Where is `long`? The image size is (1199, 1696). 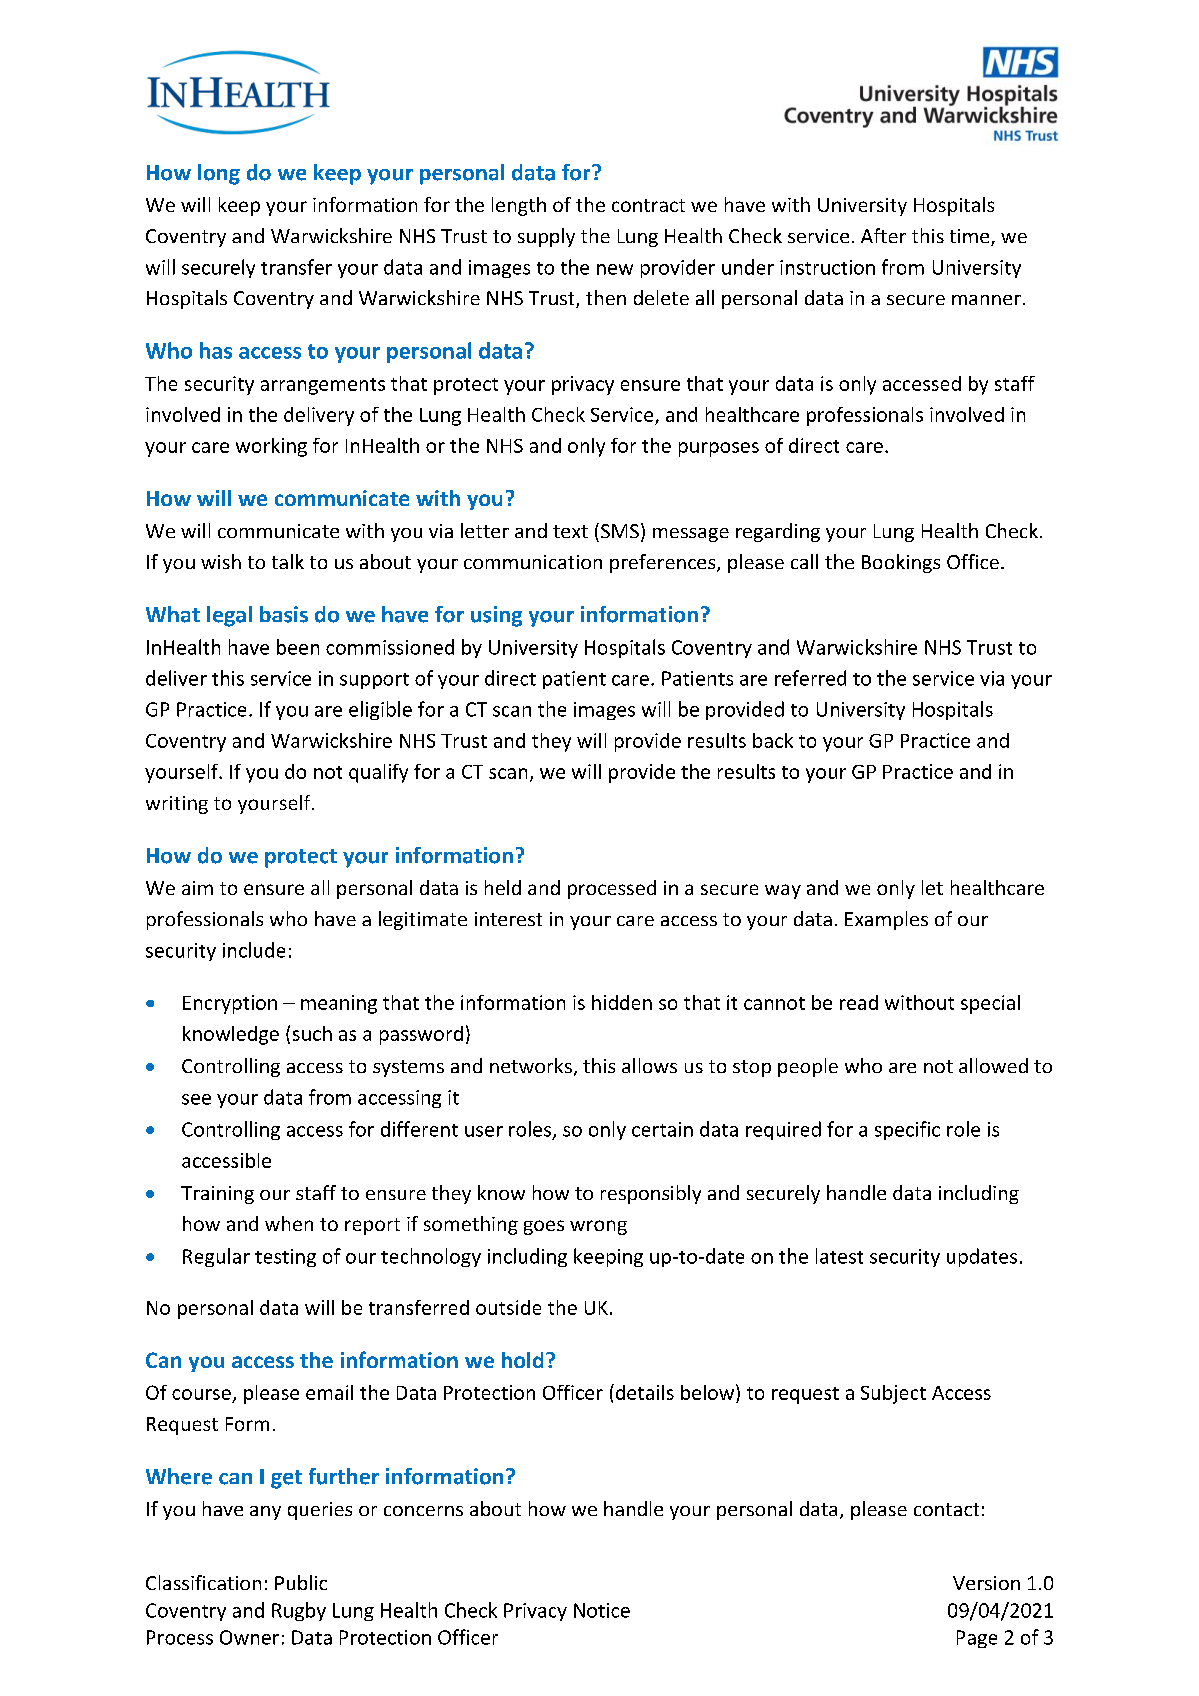
long is located at coordinates (219, 174).
